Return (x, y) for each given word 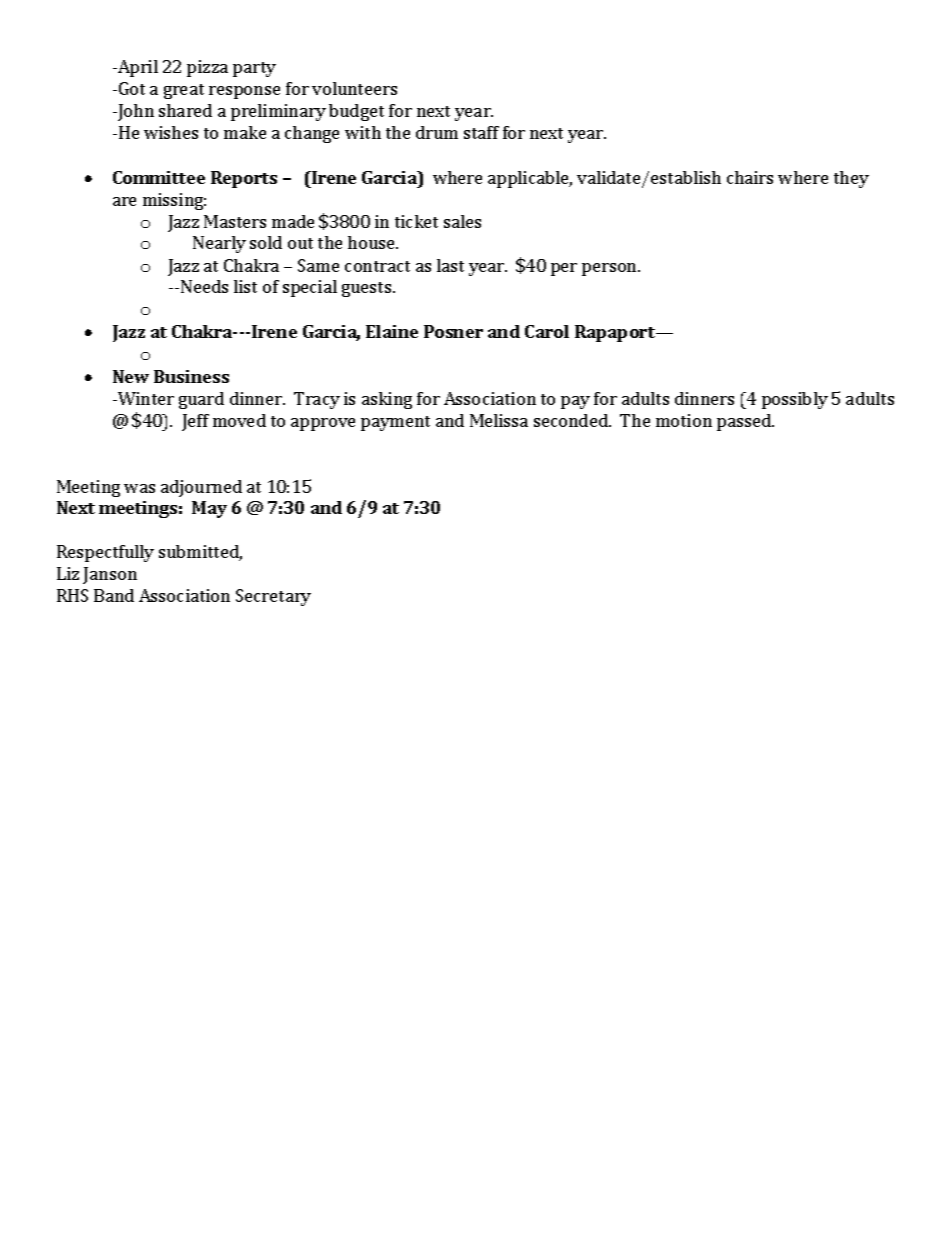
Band (114, 595)
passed (745, 422)
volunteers (354, 88)
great (184, 91)
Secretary (273, 597)
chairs (750, 177)
